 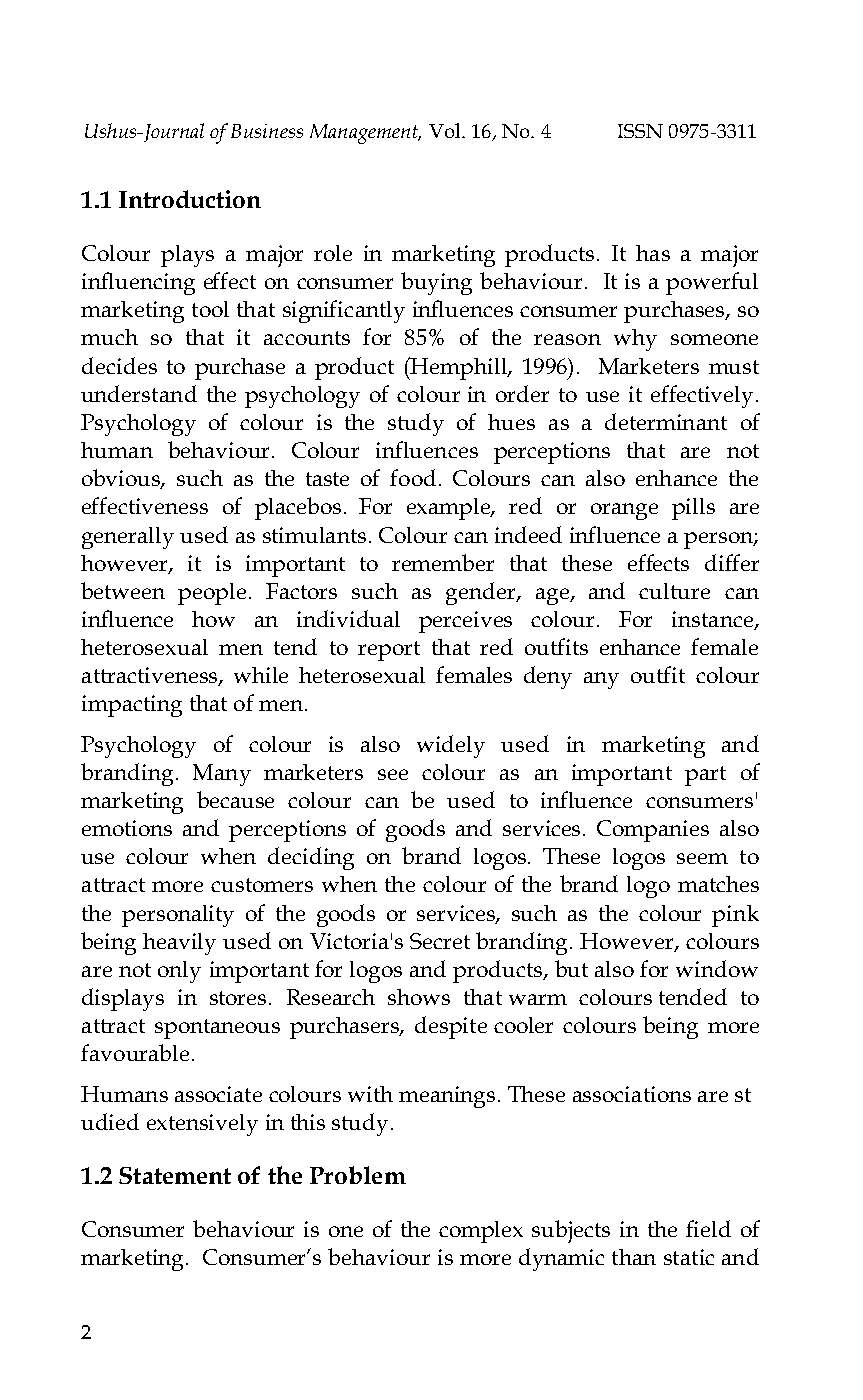 What do you see at coordinates (702, 858) in the screenshot?
I see `seem` at bounding box center [702, 858].
